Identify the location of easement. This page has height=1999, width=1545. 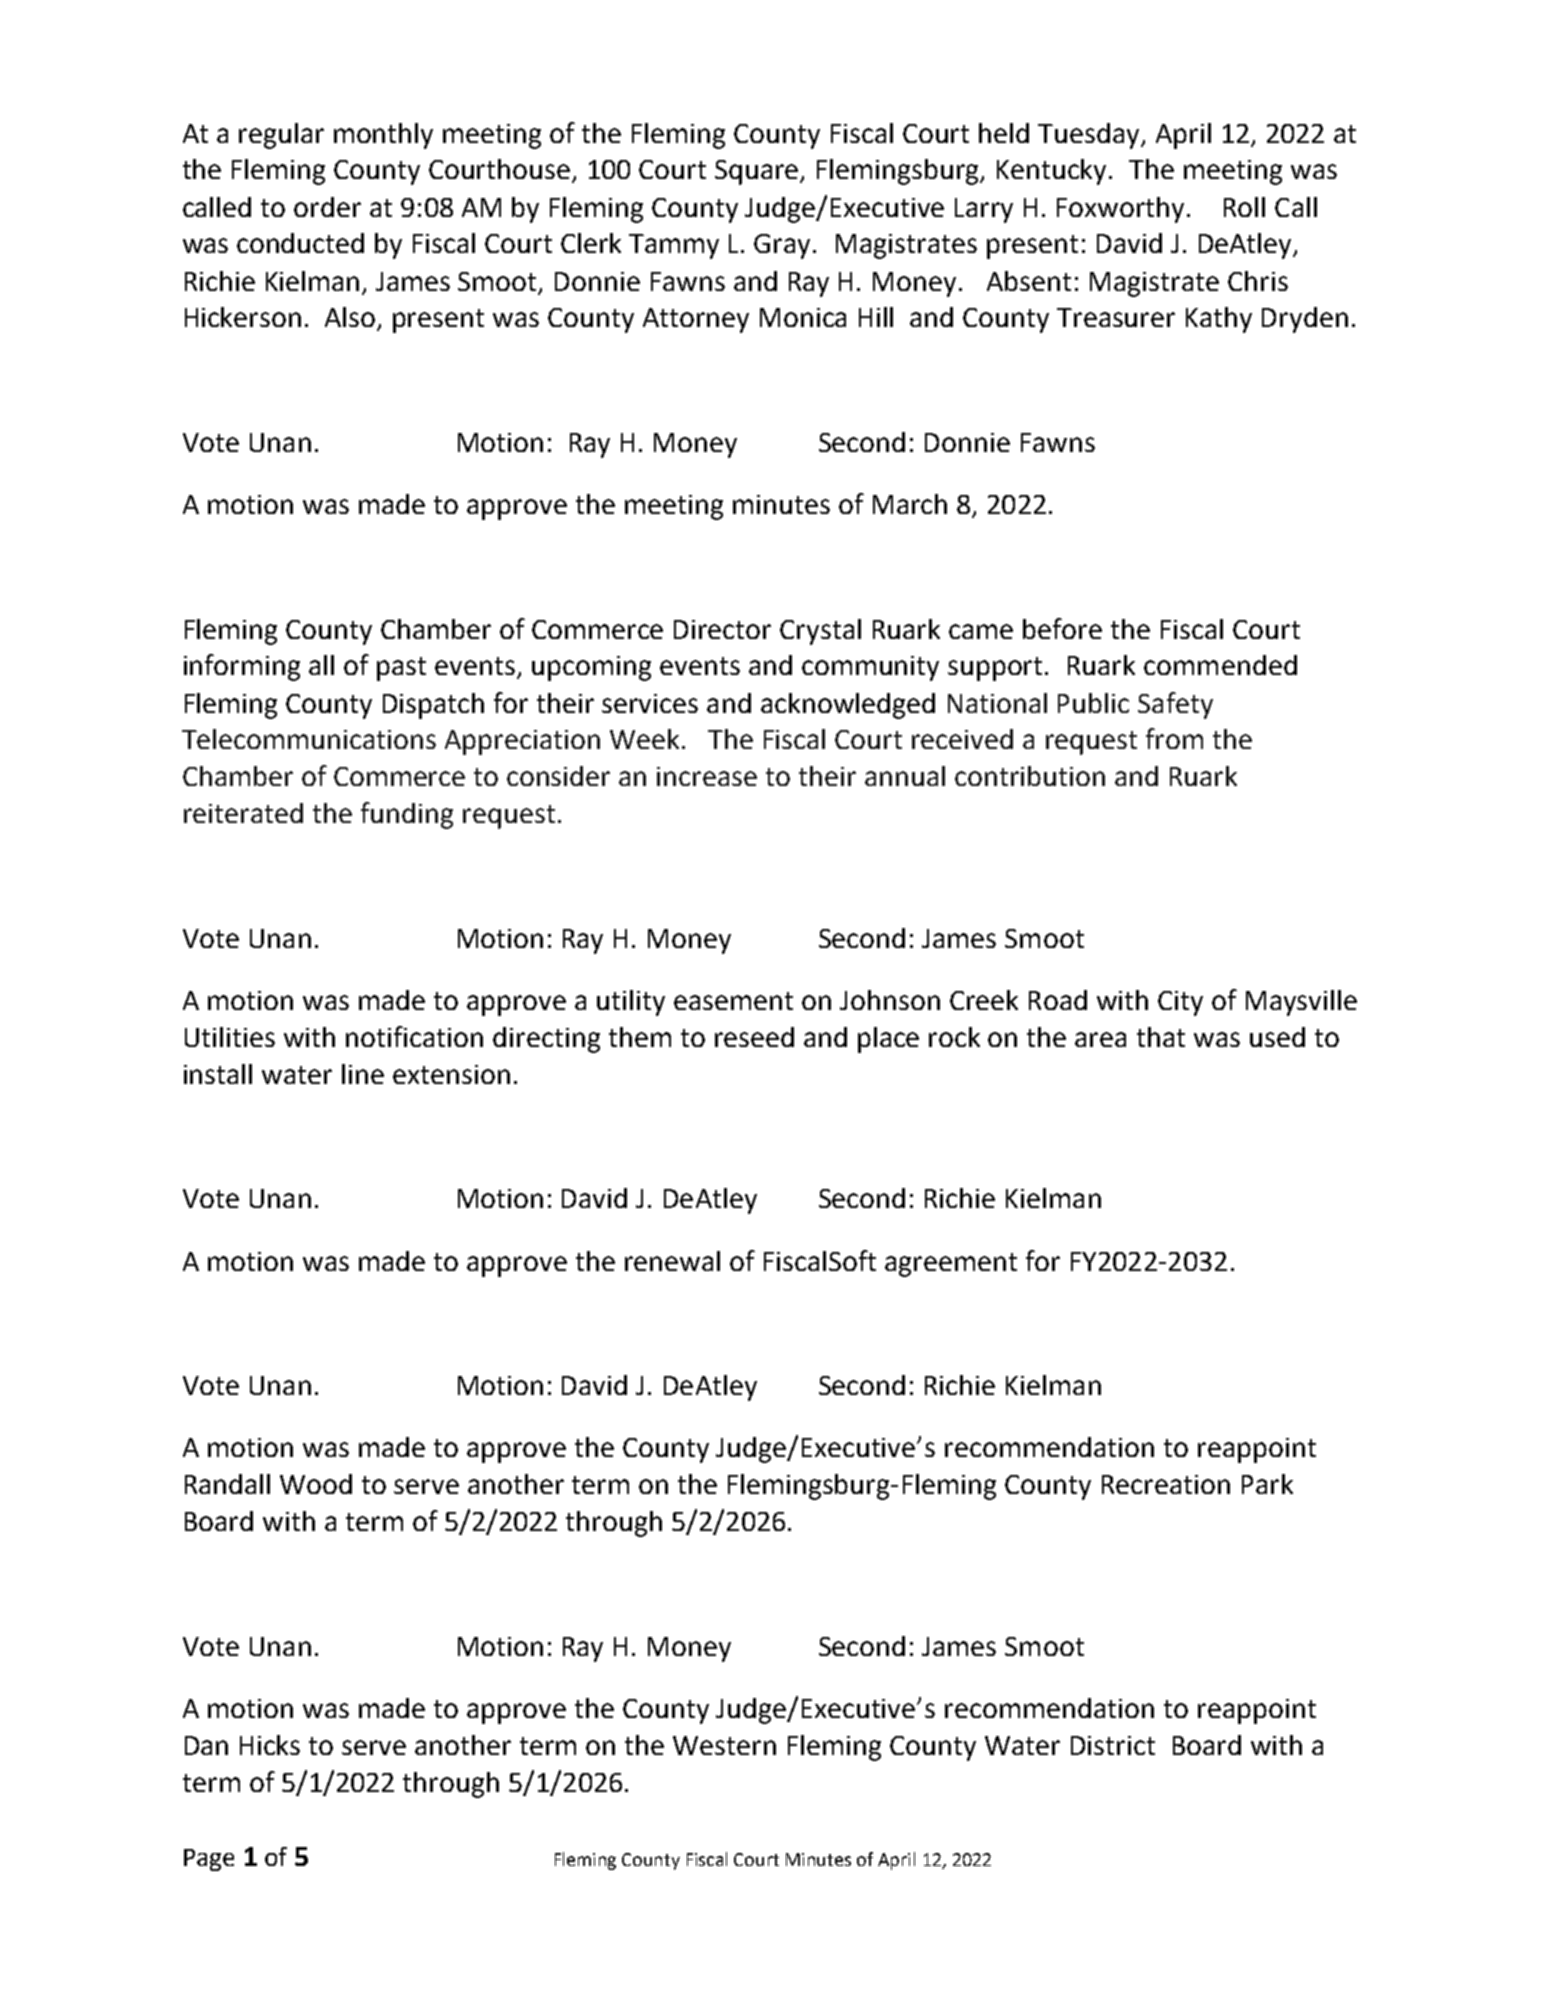
(733, 1001).
